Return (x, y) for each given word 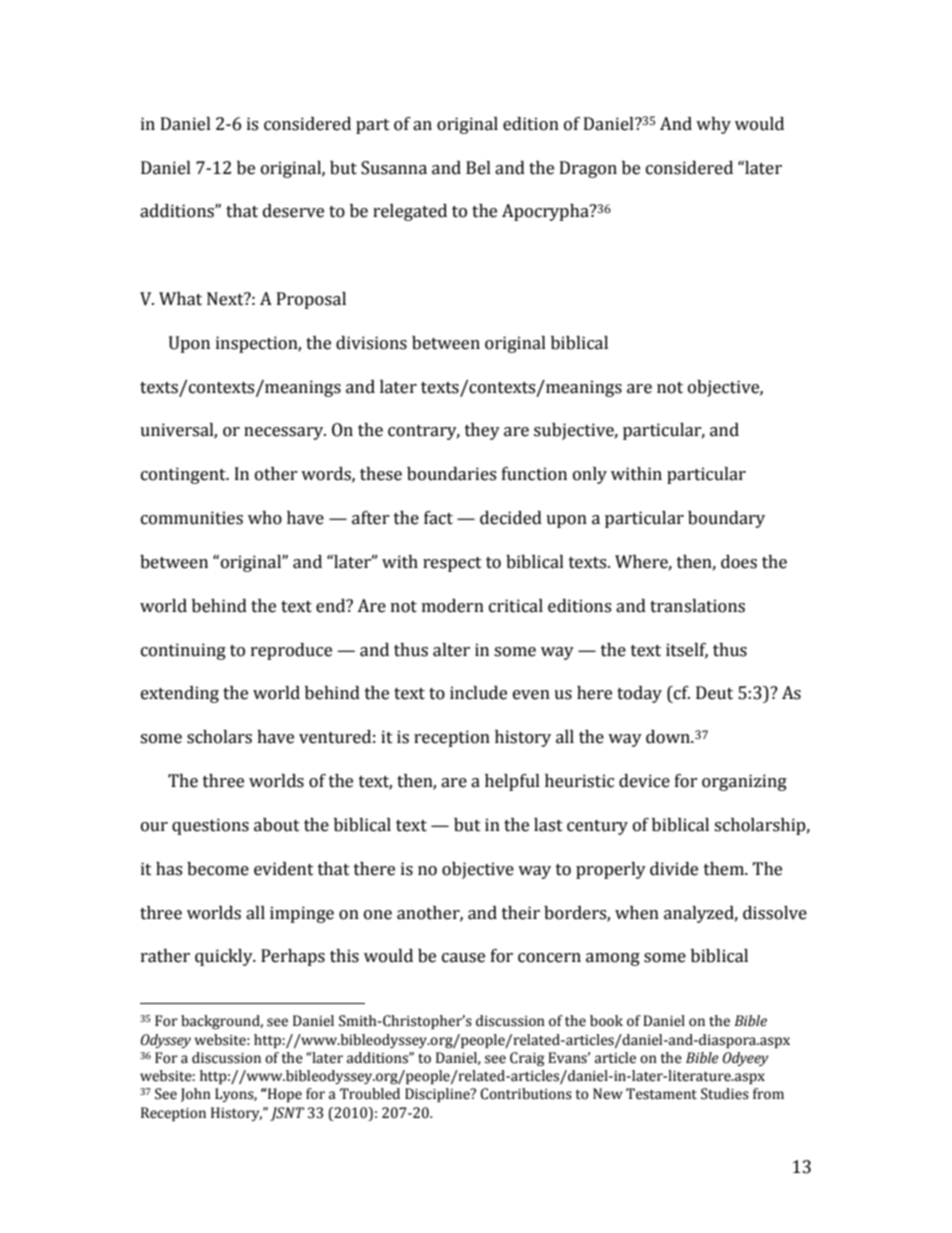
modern (453, 606)
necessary (285, 433)
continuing (183, 651)
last (548, 825)
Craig (527, 1059)
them (725, 869)
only (590, 475)
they (482, 431)
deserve (293, 211)
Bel (478, 168)
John (196, 1095)
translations (697, 606)
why (713, 125)
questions (210, 826)
